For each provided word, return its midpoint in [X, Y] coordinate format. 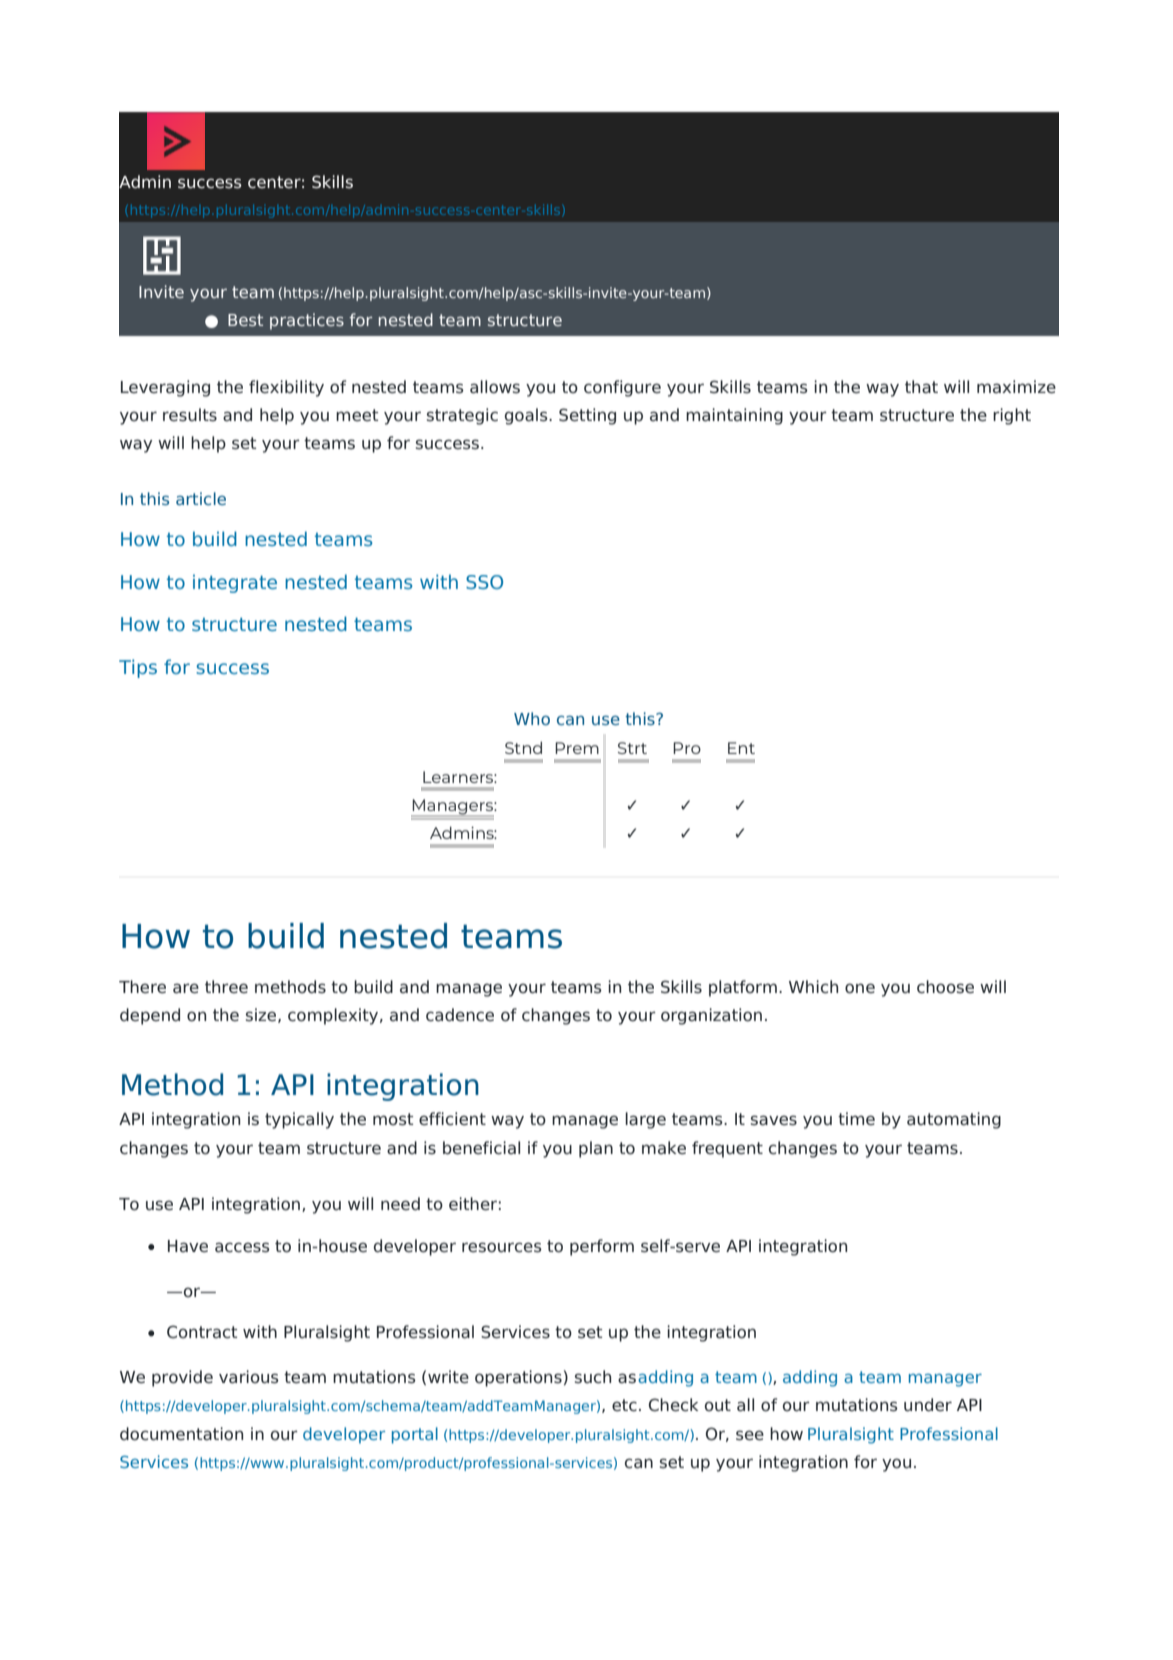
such [593, 1377]
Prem [577, 748]
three [226, 987]
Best [245, 320]
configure [622, 388]
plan [596, 1149]
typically [299, 1120]
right [1012, 416]
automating [954, 1120]
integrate [235, 583]
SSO [484, 582]
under [928, 1405]
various [249, 1377]
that [921, 387]
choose [945, 987]
